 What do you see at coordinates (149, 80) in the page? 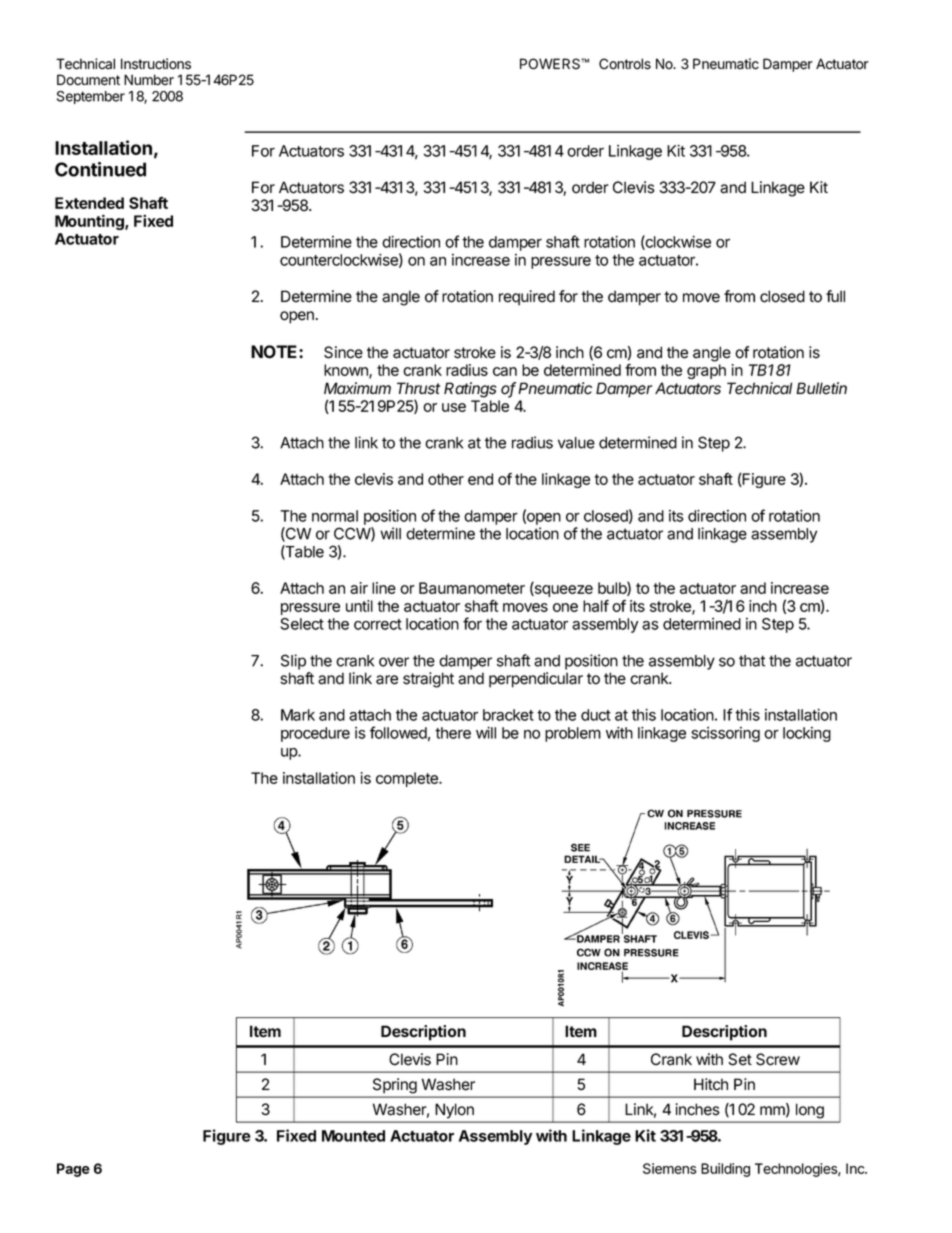
I see `Number` at bounding box center [149, 80].
